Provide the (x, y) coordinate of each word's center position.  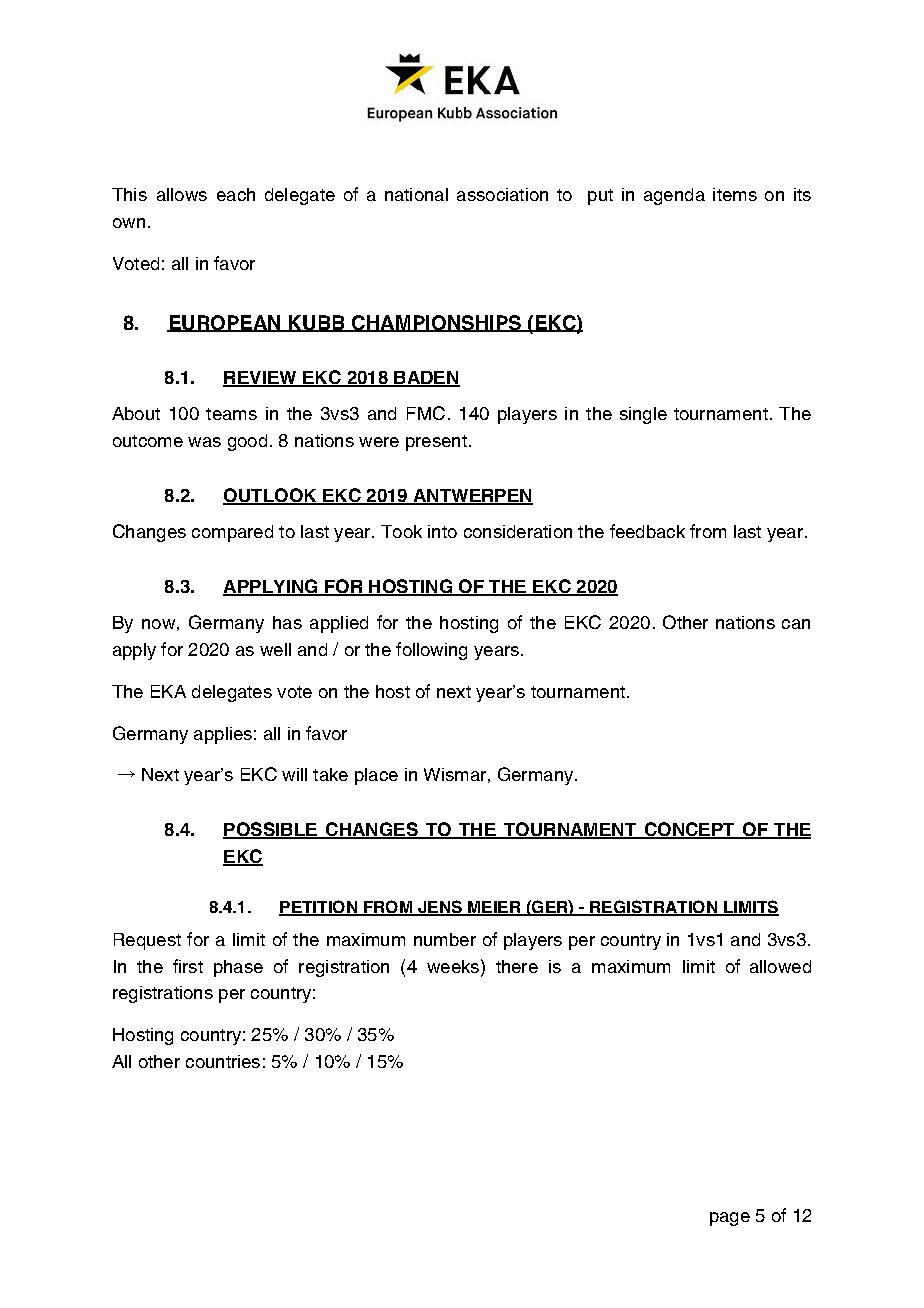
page (730, 1219)
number (445, 939)
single (643, 415)
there (517, 966)
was (204, 442)
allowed (780, 966)
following (431, 651)
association (502, 194)
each (236, 194)
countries (223, 1061)
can (796, 624)
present (436, 443)
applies (223, 735)
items (735, 194)
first (188, 966)
